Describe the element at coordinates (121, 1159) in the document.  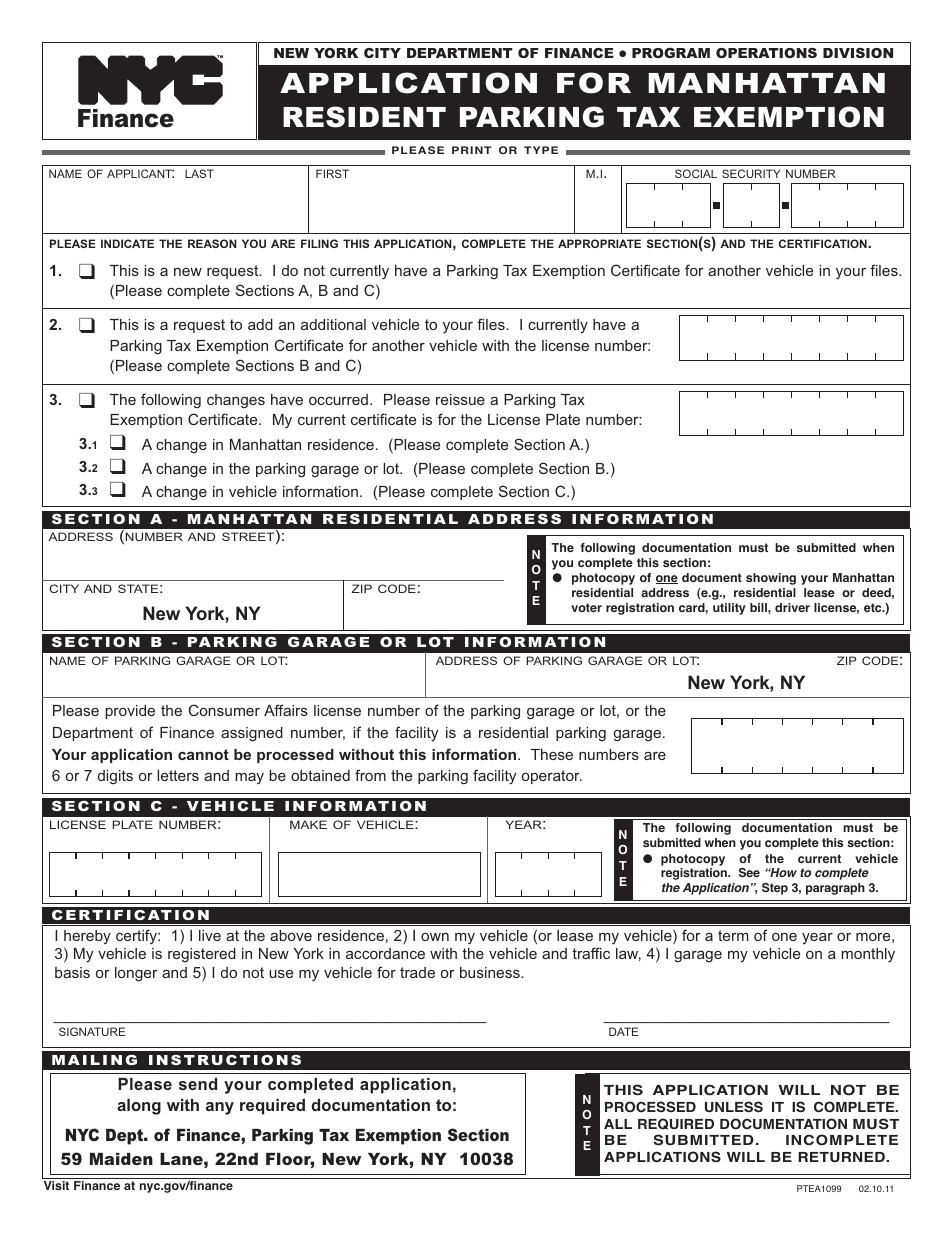
I see `Maiden` at that location.
